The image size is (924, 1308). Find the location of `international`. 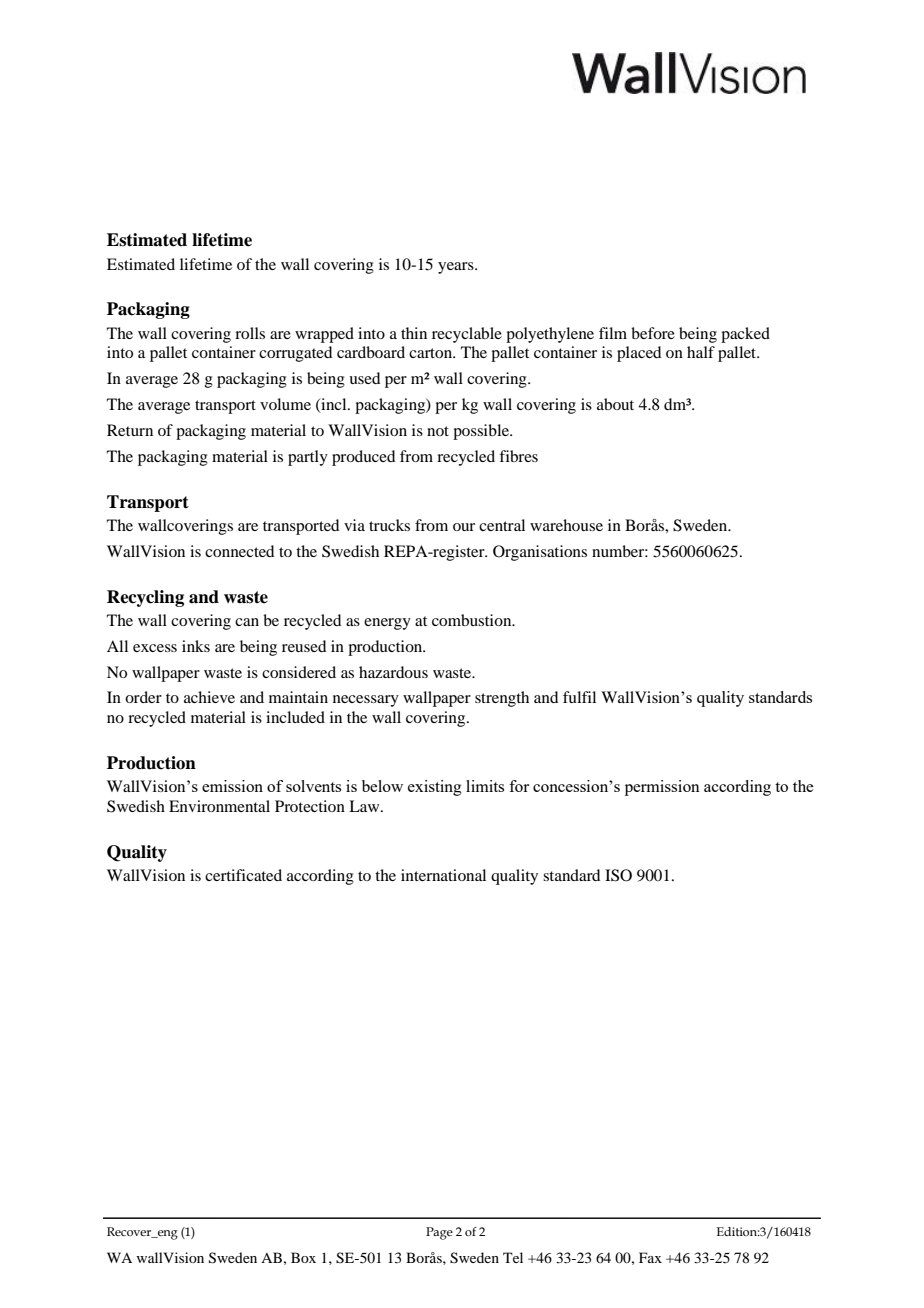

international is located at coordinates (443, 875).
